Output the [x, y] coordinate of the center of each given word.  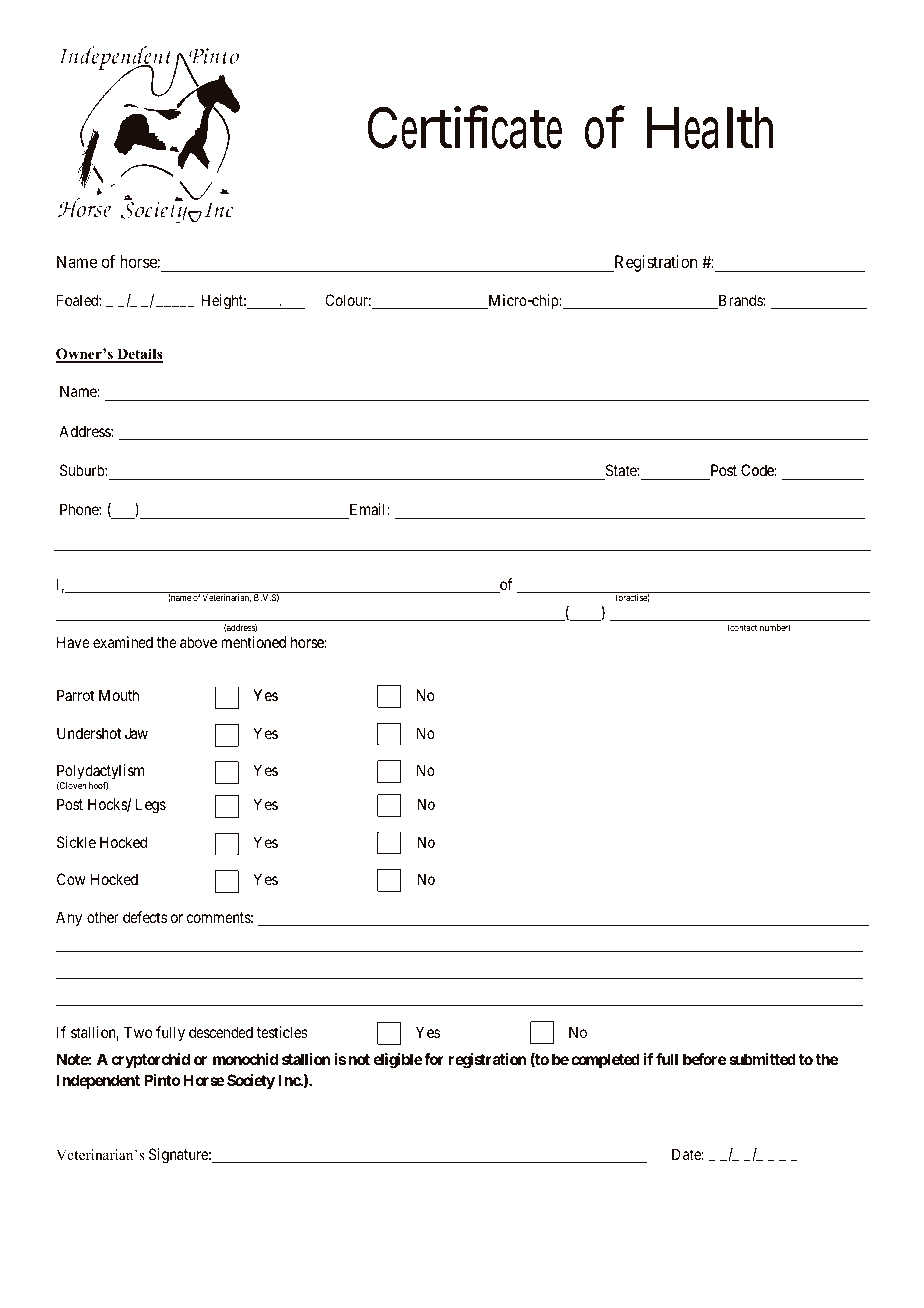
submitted [762, 1059]
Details [139, 355]
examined [123, 642]
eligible [398, 1061]
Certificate [465, 127]
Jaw [136, 733]
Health [710, 128]
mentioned [253, 644]
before [705, 1059]
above [198, 642]
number [775, 628]
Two [138, 1032]
